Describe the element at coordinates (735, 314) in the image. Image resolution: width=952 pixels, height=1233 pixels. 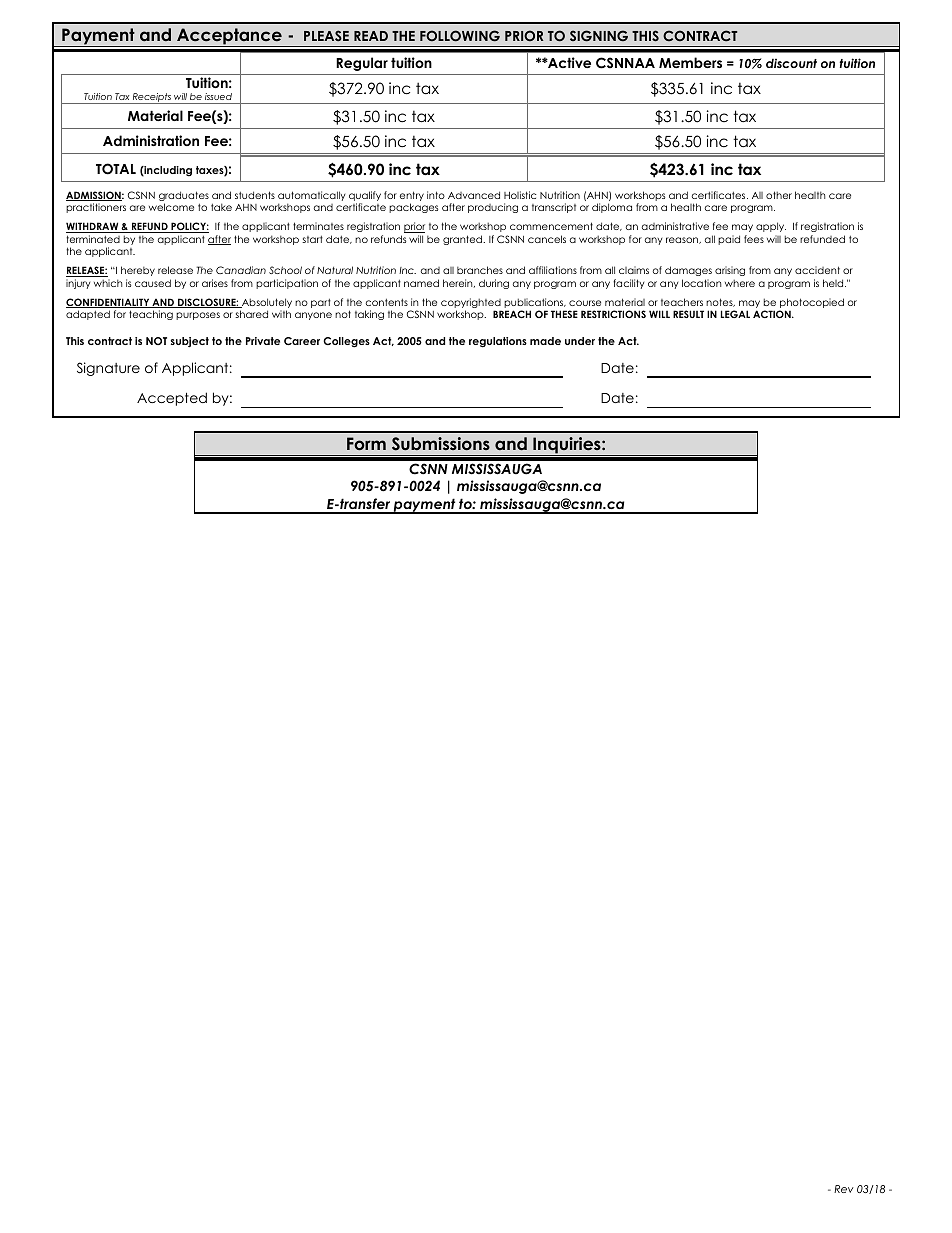
I see `LEGAL` at that location.
